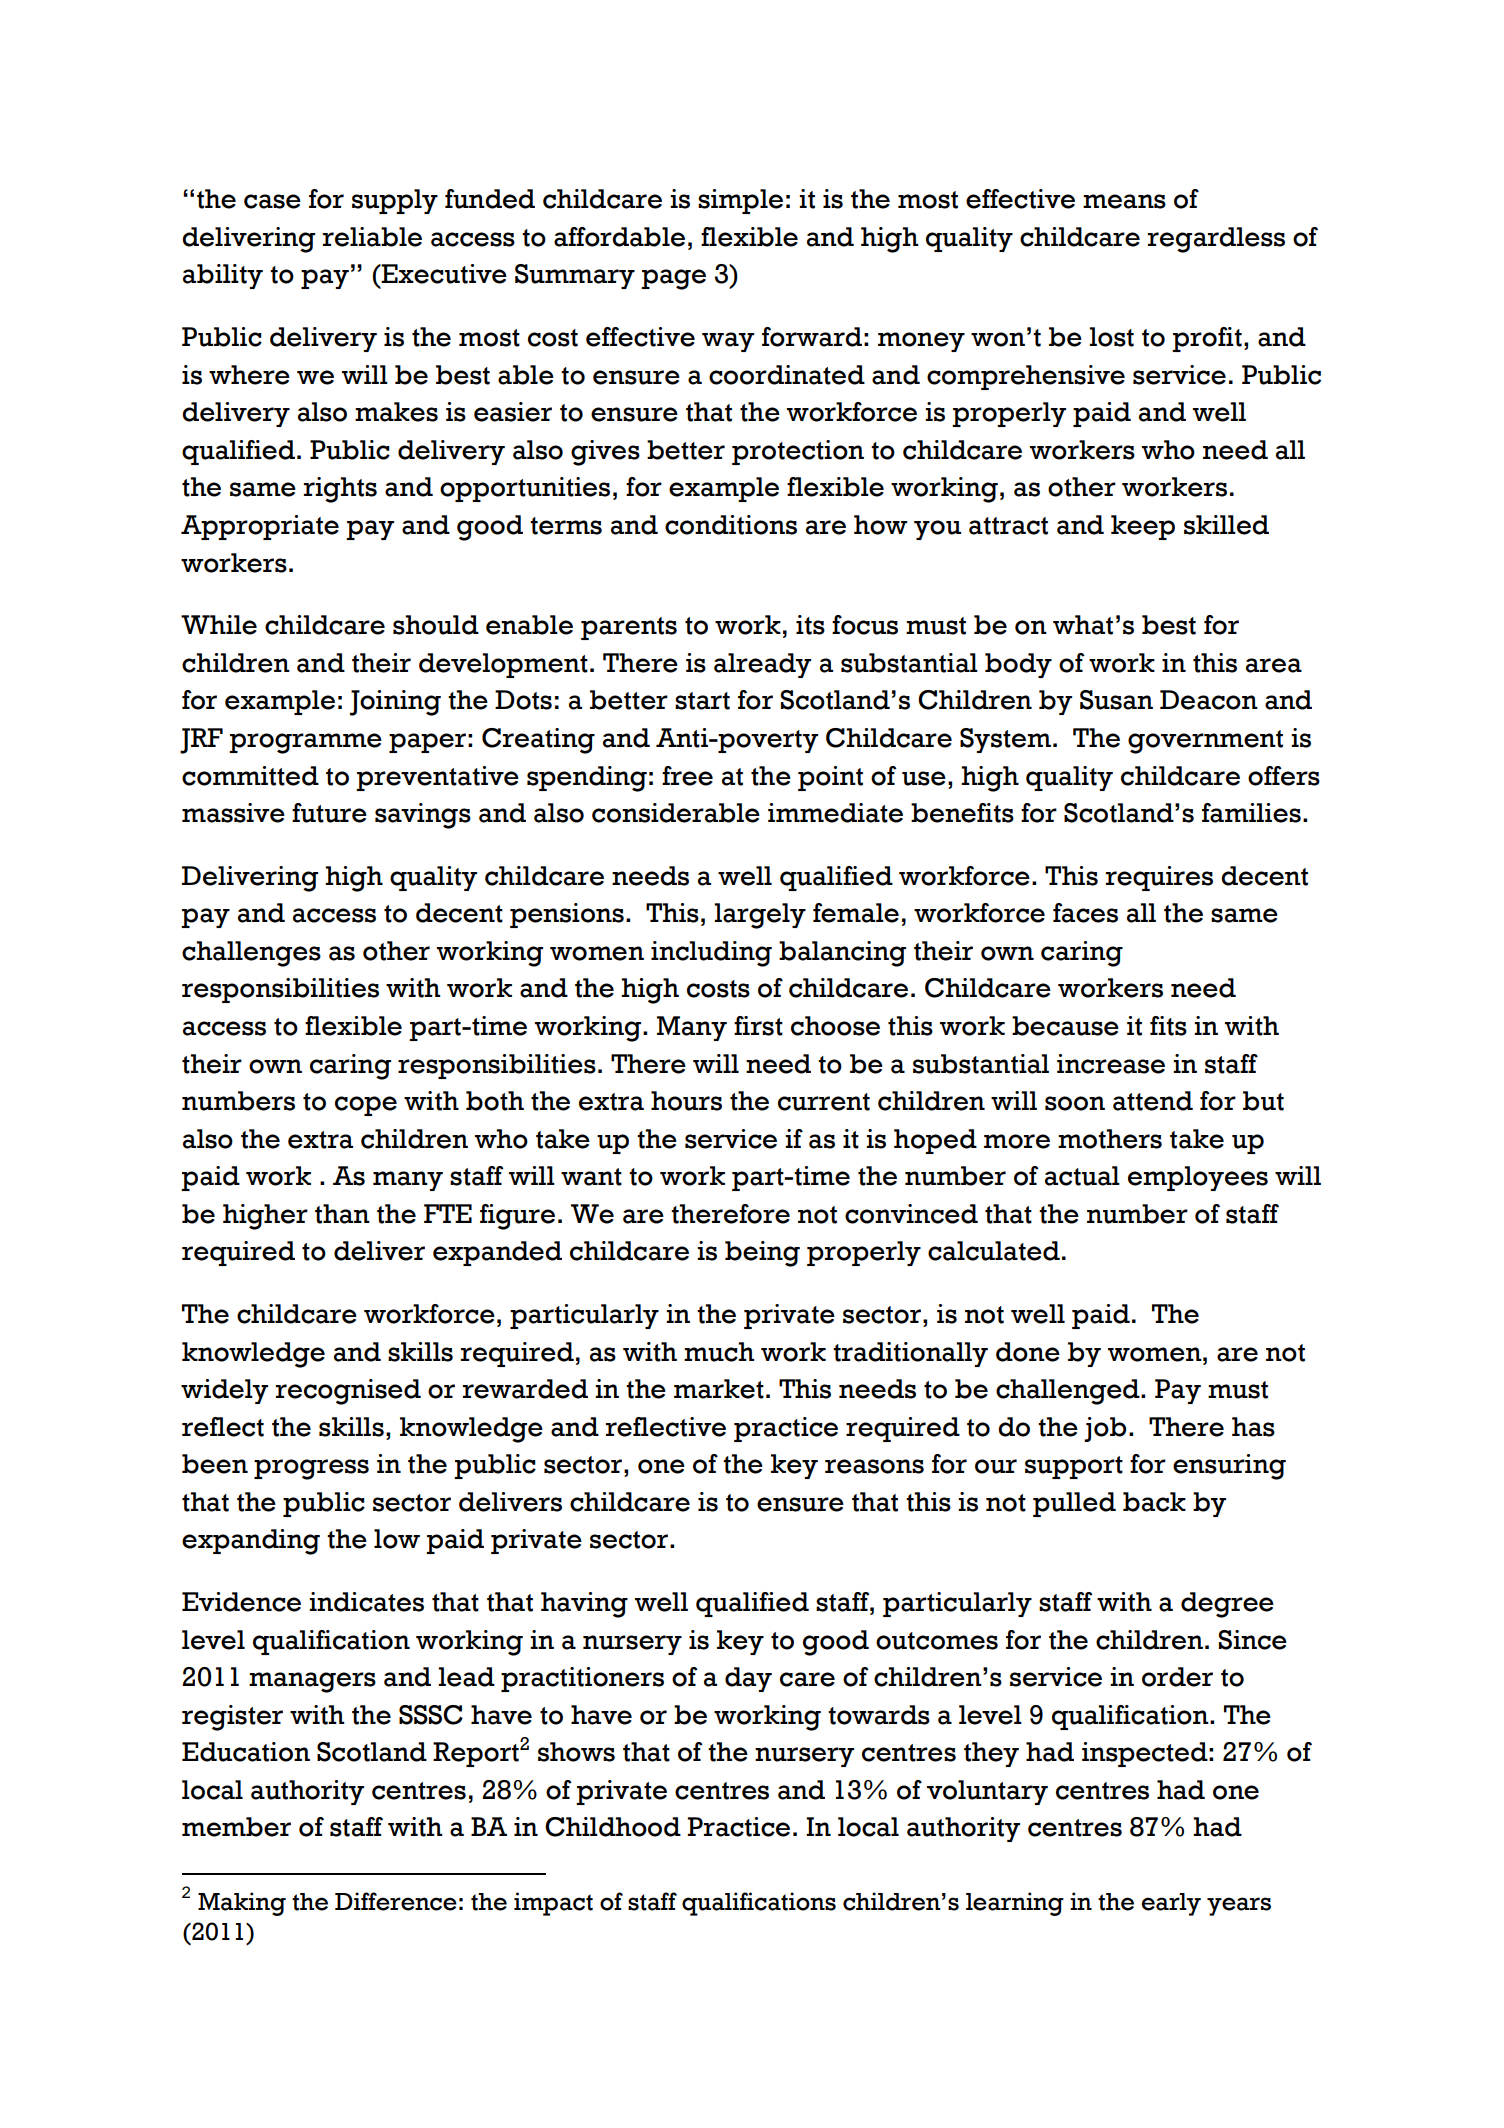  What do you see at coordinates (760, 916) in the screenshot?
I see `largely` at bounding box center [760, 916].
